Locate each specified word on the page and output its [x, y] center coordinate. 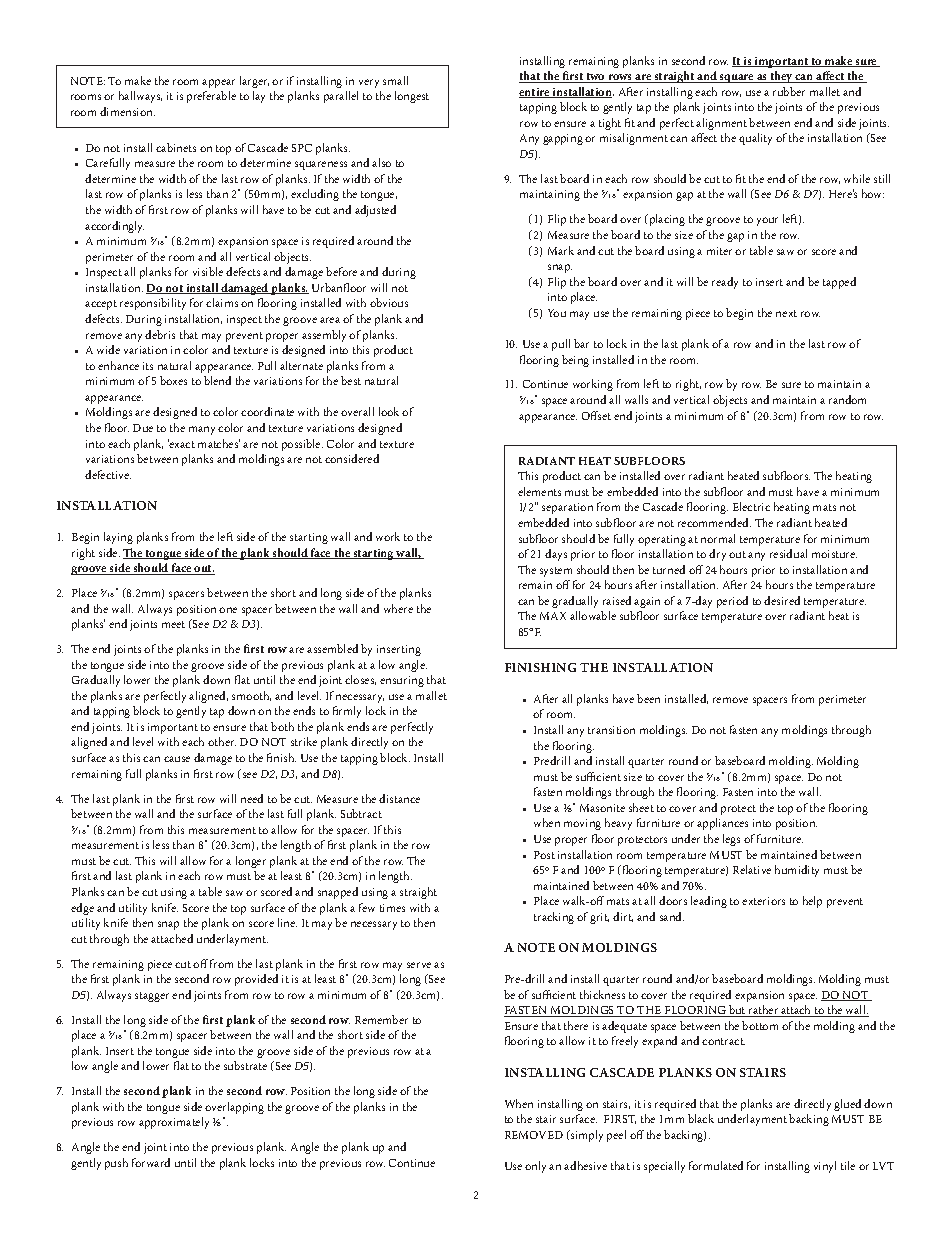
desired [782, 600]
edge [82, 909]
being [575, 361]
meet [173, 624]
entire [535, 93]
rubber [789, 91]
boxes [173, 380]
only [535, 1167]
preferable [211, 97]
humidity [797, 871]
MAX [553, 616]
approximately [174, 1123]
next [786, 313]
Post [544, 855]
